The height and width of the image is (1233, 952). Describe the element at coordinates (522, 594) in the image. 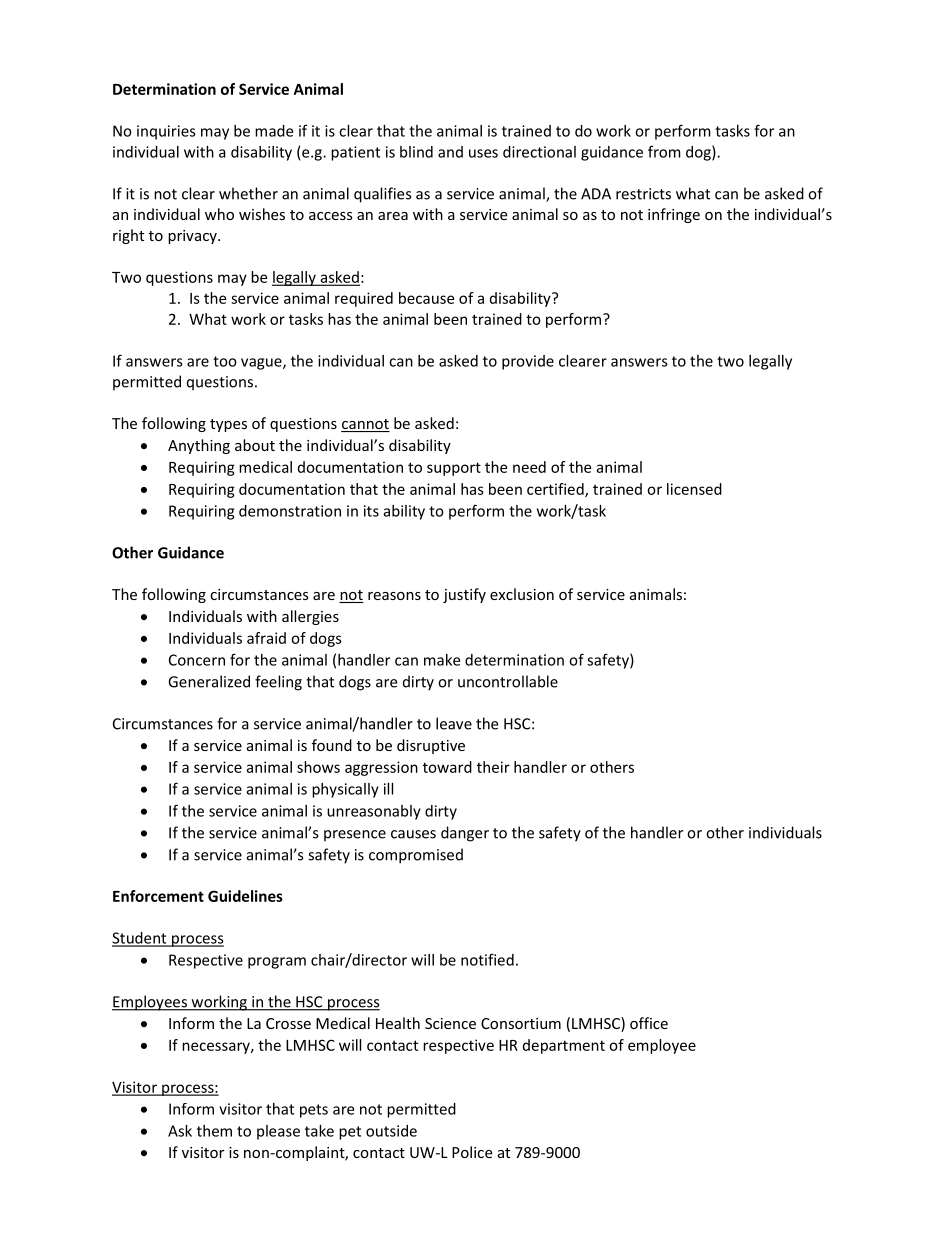

I see `exclusion` at that location.
